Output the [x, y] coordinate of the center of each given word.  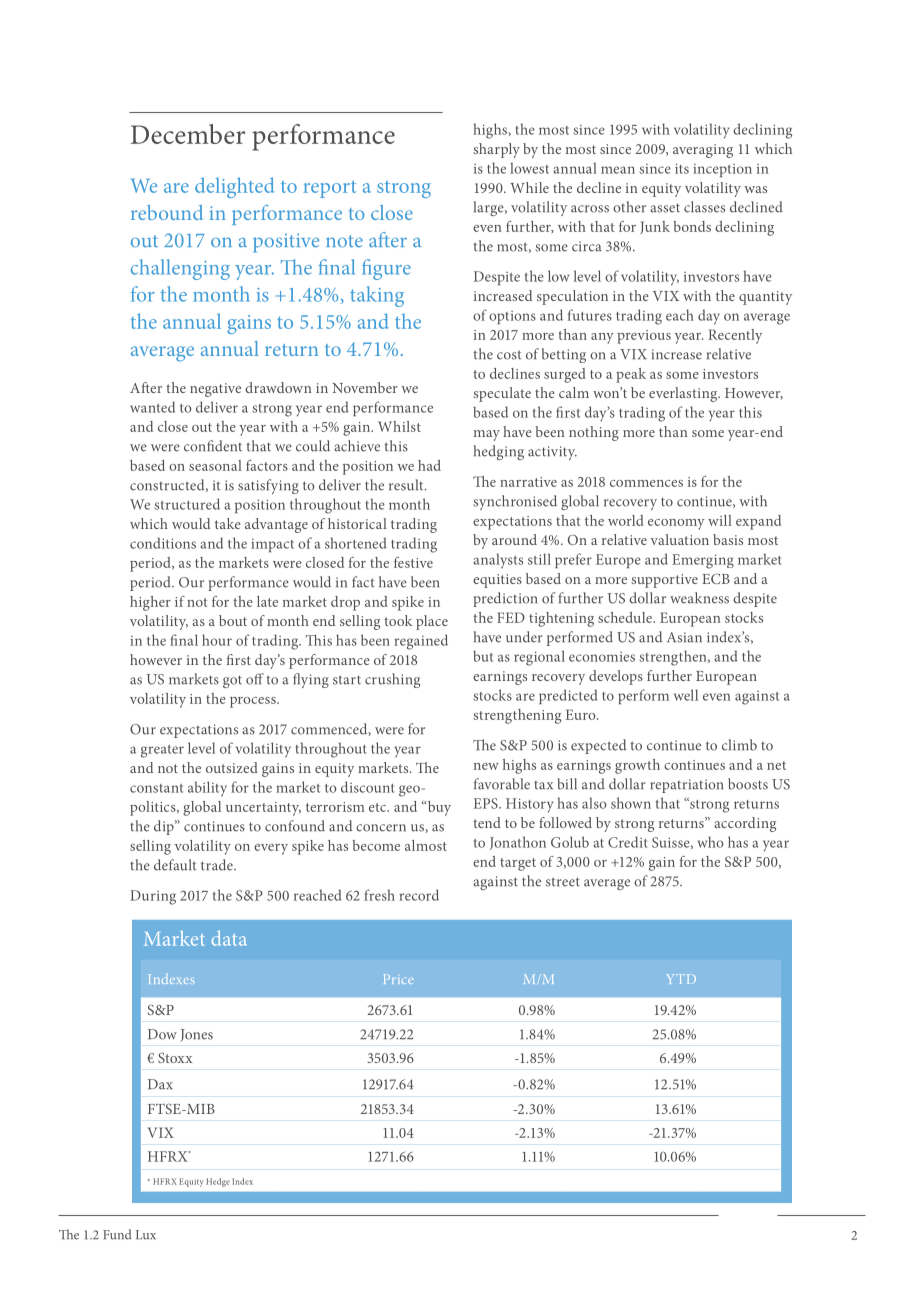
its [682, 168]
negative [215, 390]
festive [413, 562]
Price [398, 979]
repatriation [686, 786]
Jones [196, 1035]
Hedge [218, 1182]
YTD [681, 979]
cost [509, 355]
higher [150, 603]
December [188, 134]
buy [438, 808]
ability [207, 788]
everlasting [684, 394]
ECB [716, 578]
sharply [496, 150]
